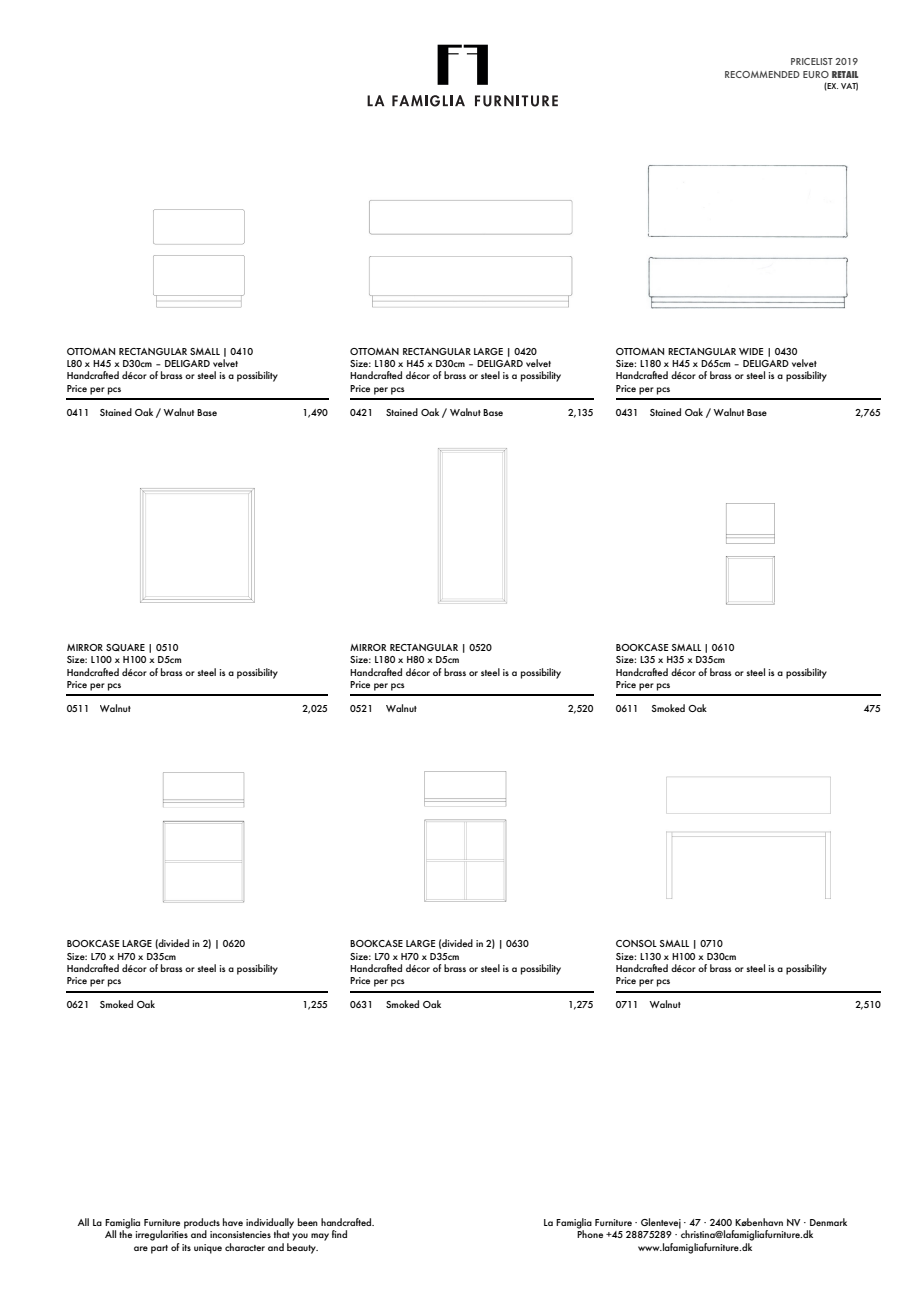  What do you see at coordinates (125, 647) in the page?
I see `SQUARE` at bounding box center [125, 647].
